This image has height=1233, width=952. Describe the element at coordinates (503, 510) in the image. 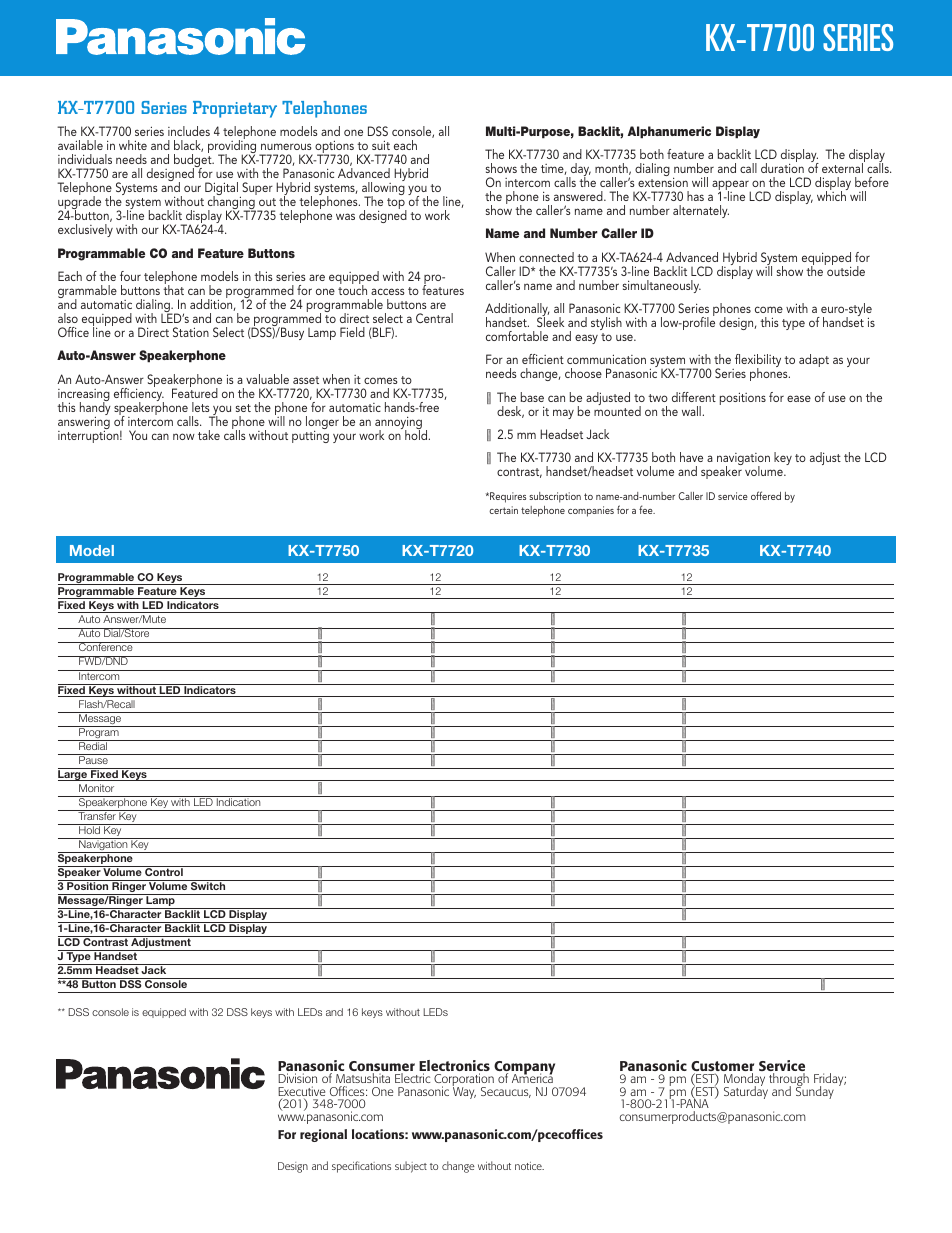

I see `certain` at that location.
